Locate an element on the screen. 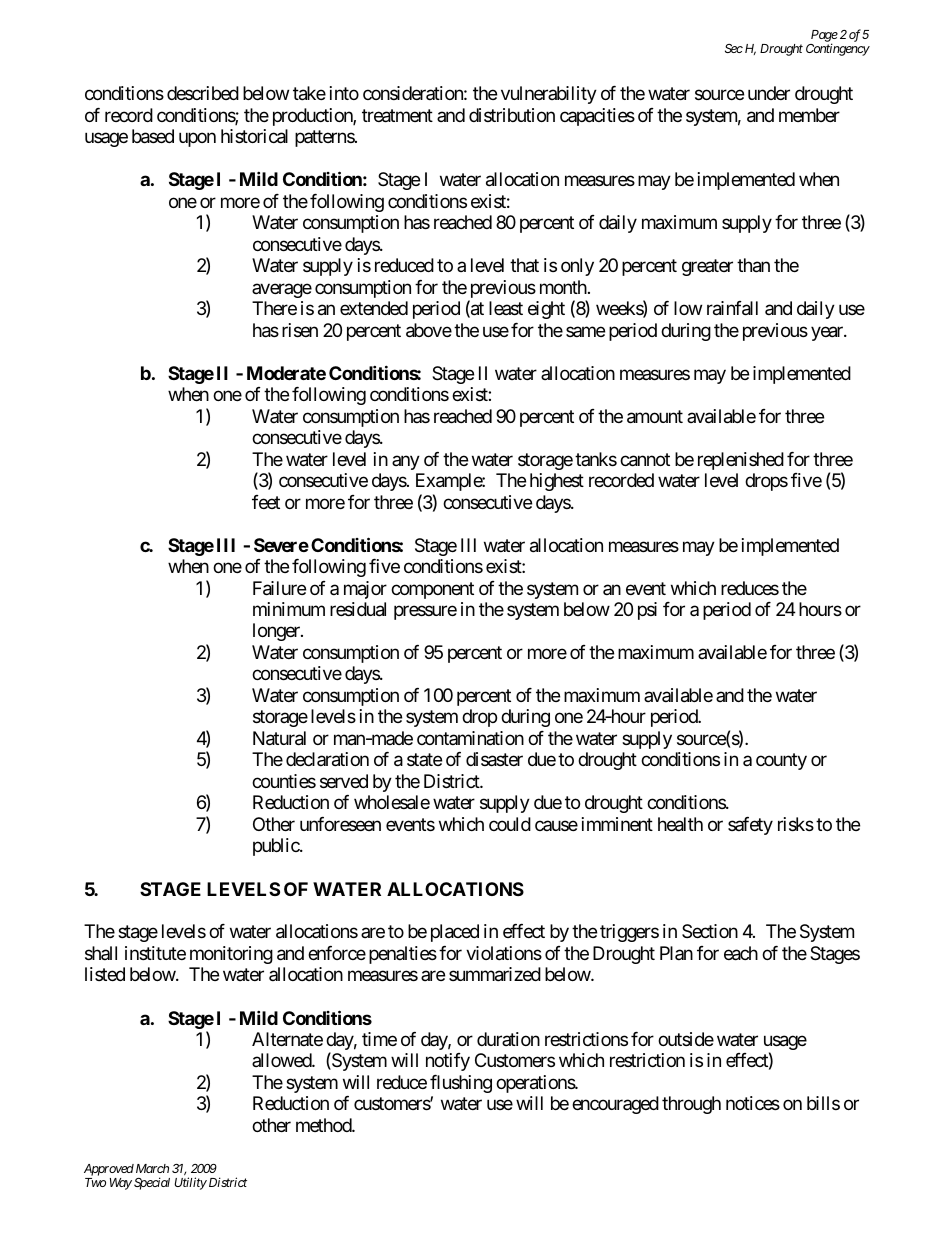 The width and height of the screenshot is (952, 1233). longer is located at coordinates (277, 632).
